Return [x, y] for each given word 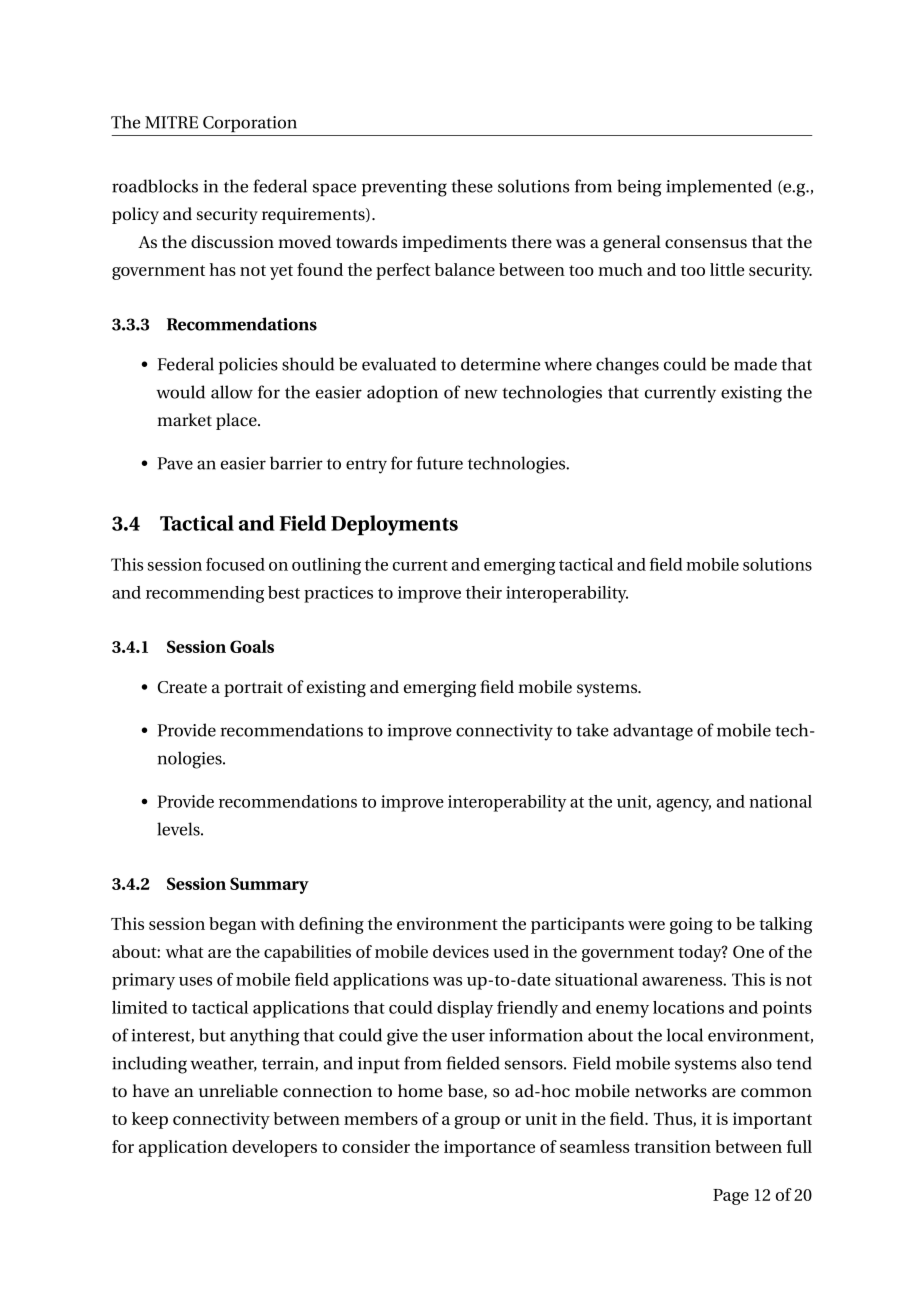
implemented [719, 187]
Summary [269, 885]
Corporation [250, 124]
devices [461, 951]
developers [274, 1148]
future [440, 463]
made [755, 364]
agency [684, 805]
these [472, 186]
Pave [175, 463]
